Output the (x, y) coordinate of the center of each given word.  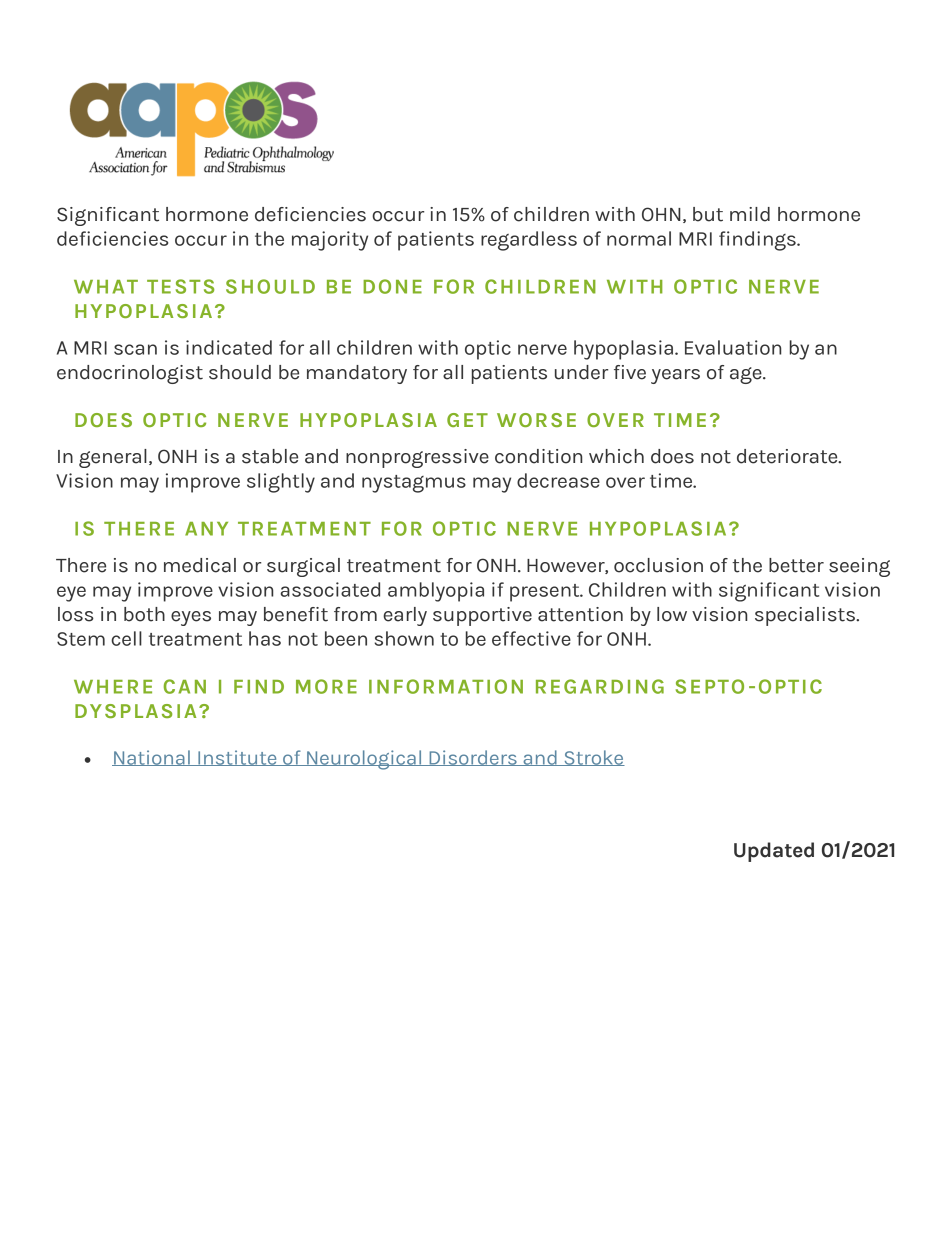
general (113, 458)
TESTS (180, 286)
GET (467, 420)
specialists (806, 616)
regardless (529, 241)
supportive (482, 616)
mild (750, 214)
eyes (191, 618)
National (152, 758)
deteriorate (788, 456)
